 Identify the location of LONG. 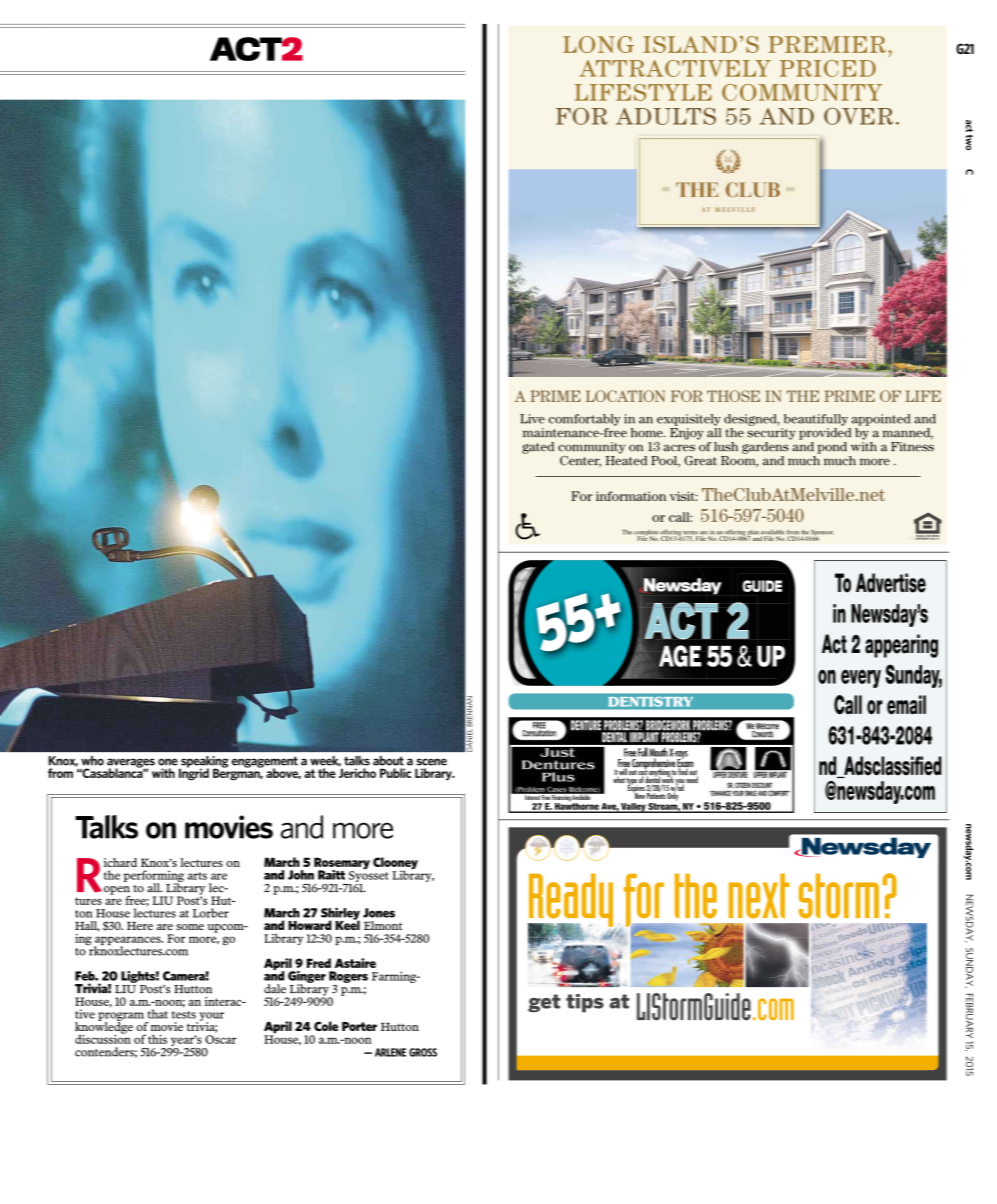
(598, 44).
